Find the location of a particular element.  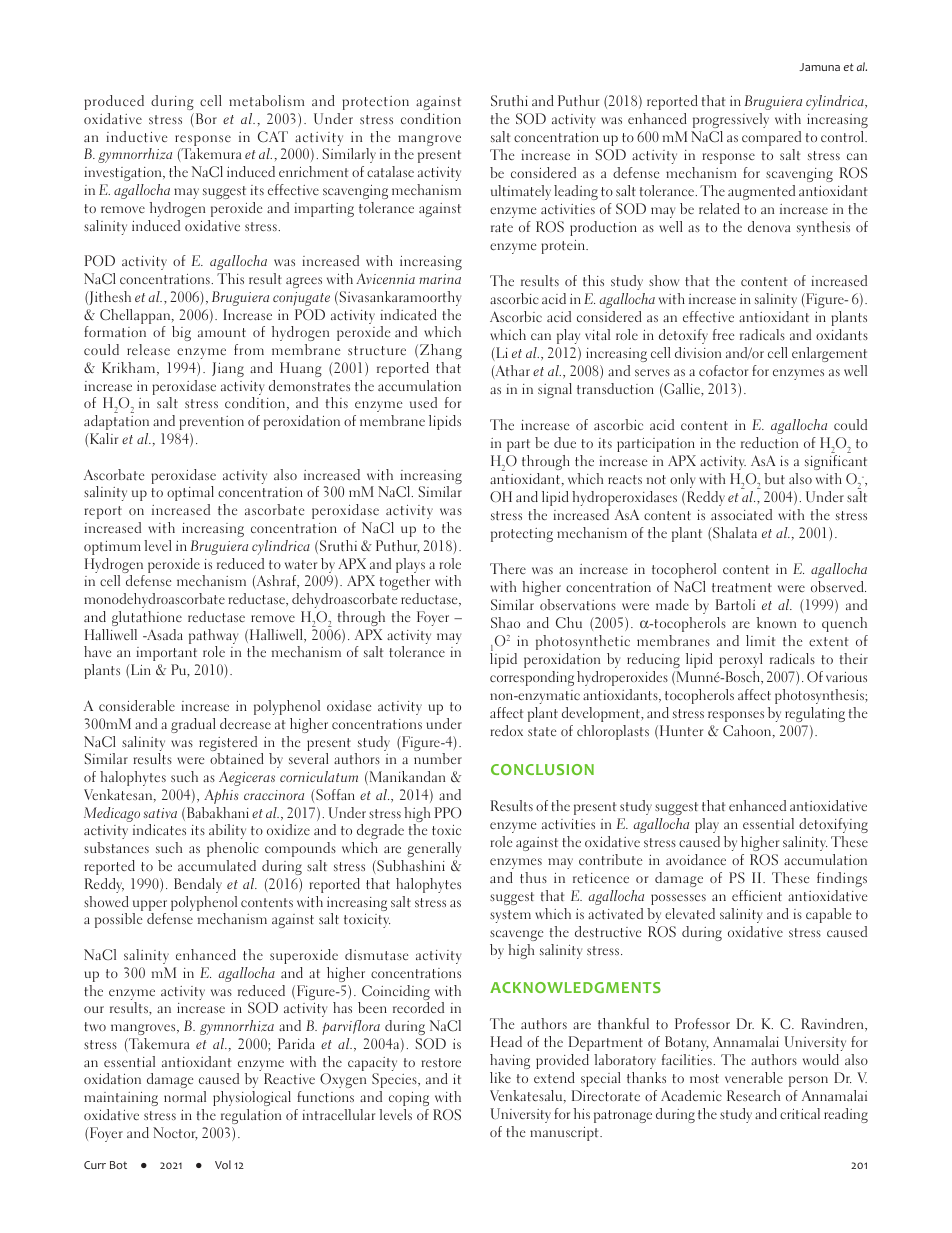

coping is located at coordinates (409, 1099).
